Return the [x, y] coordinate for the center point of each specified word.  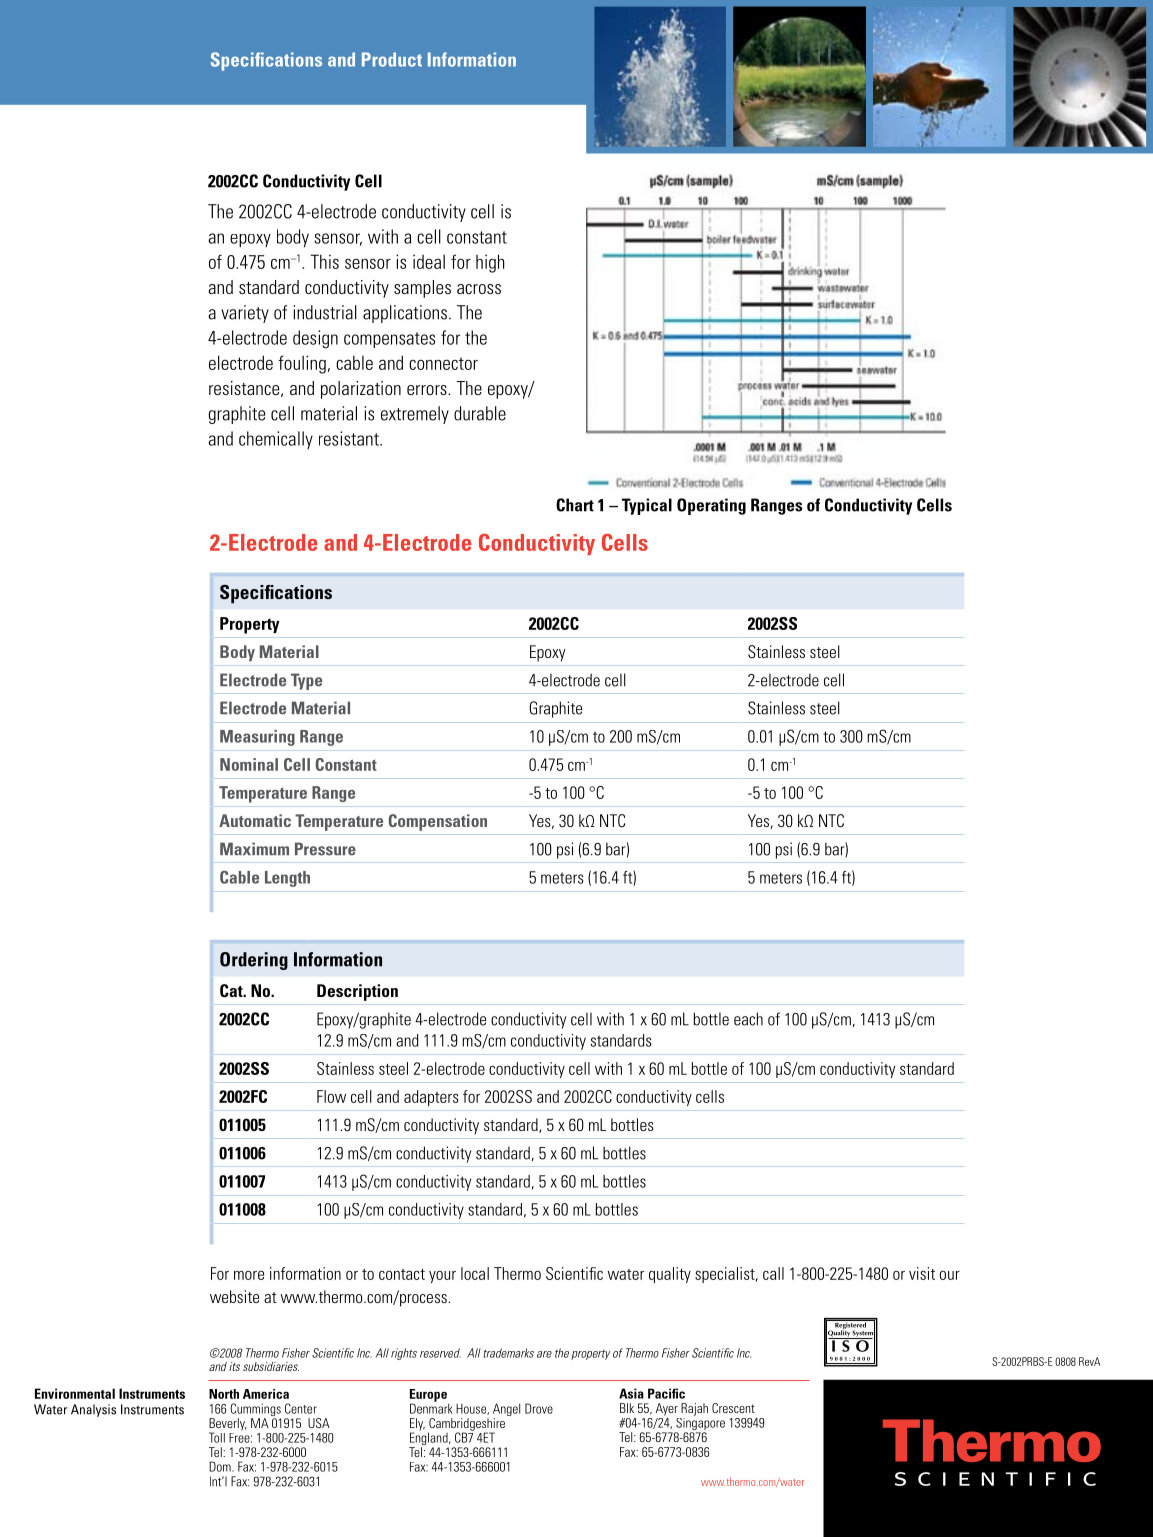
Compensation [438, 822]
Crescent [733, 1408]
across [479, 289]
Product [392, 59]
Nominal [249, 764]
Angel [506, 1409]
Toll [217, 1437]
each [748, 1019]
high [490, 263]
